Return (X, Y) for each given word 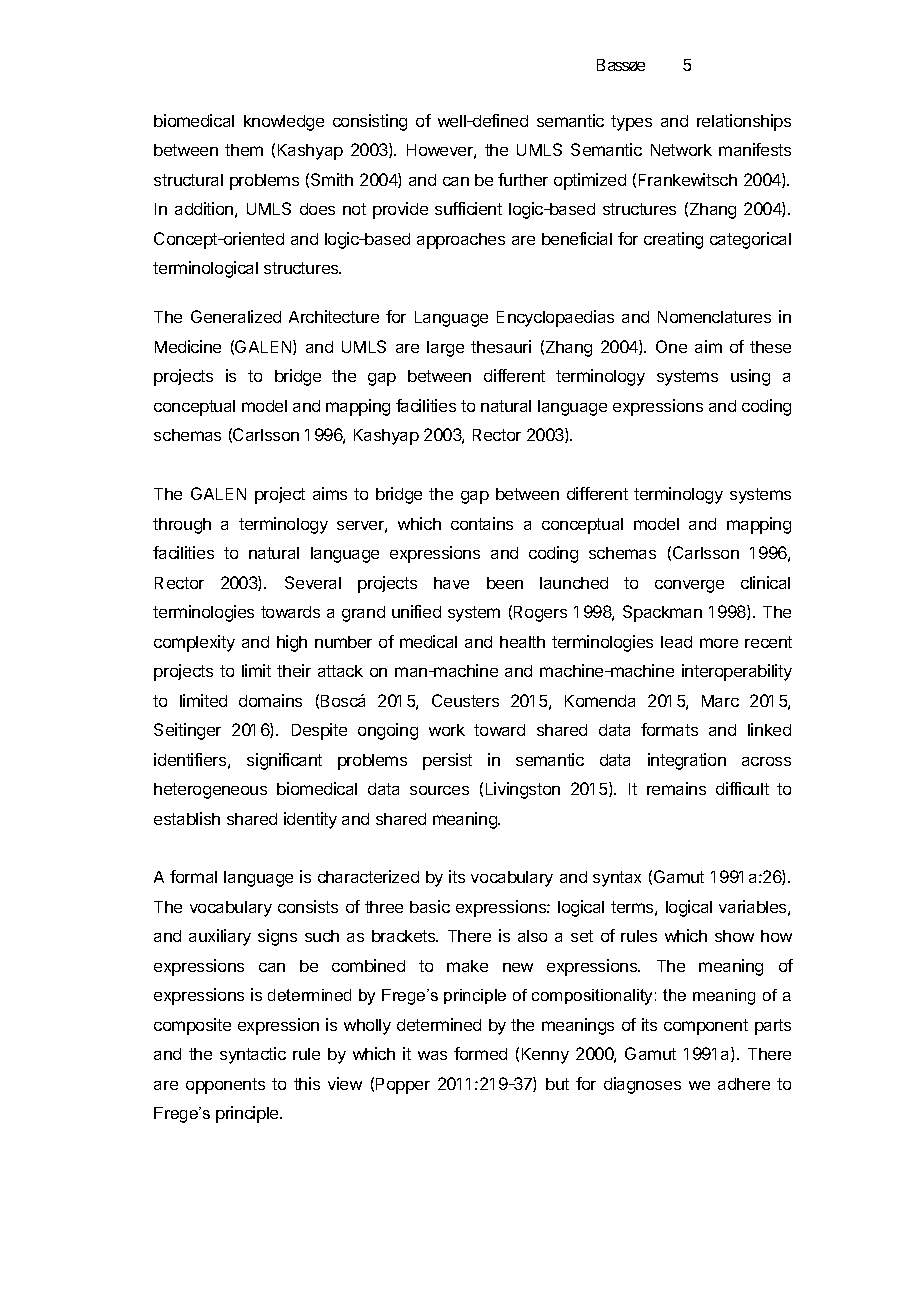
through (182, 526)
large (445, 349)
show (734, 936)
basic (430, 906)
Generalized (236, 316)
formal (193, 876)
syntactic (253, 1055)
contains (482, 523)
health (522, 642)
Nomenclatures (714, 317)
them (244, 150)
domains (270, 700)
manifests (755, 149)
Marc (720, 701)
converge (689, 586)
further (523, 179)
